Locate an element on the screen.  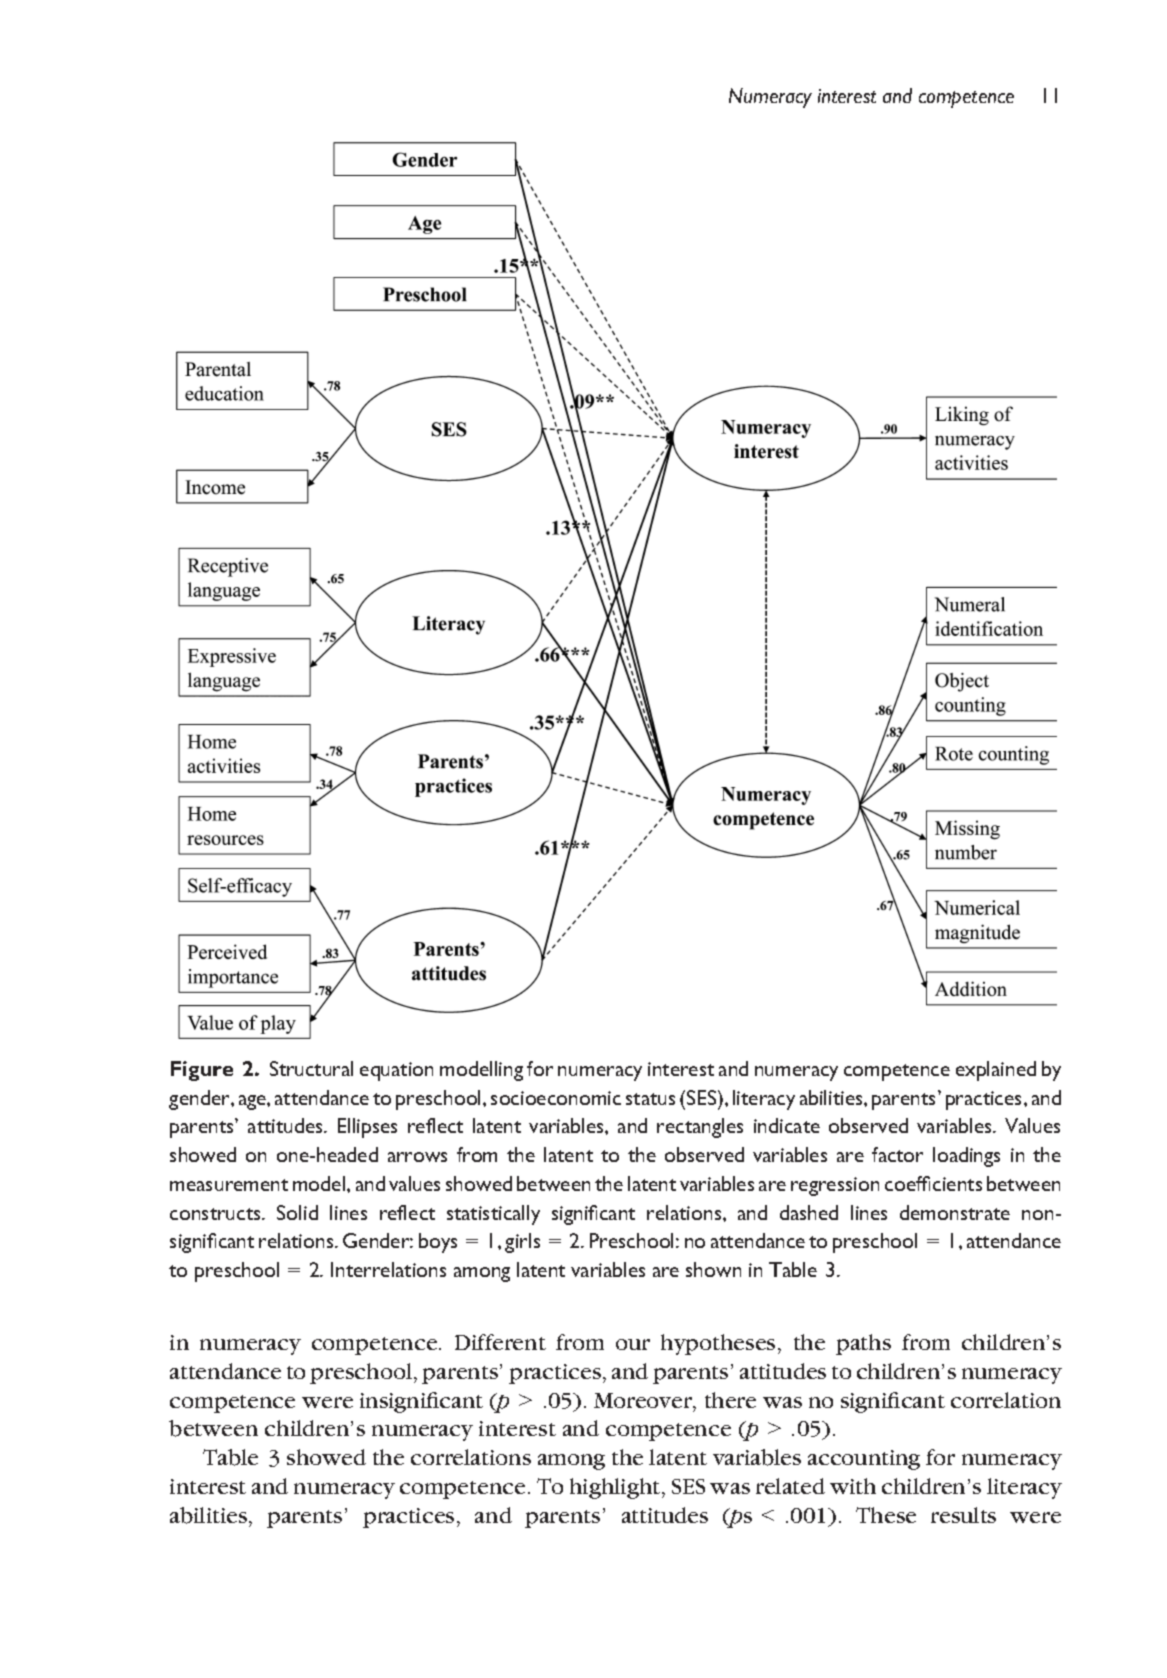
highlight is located at coordinates (616, 1488).
